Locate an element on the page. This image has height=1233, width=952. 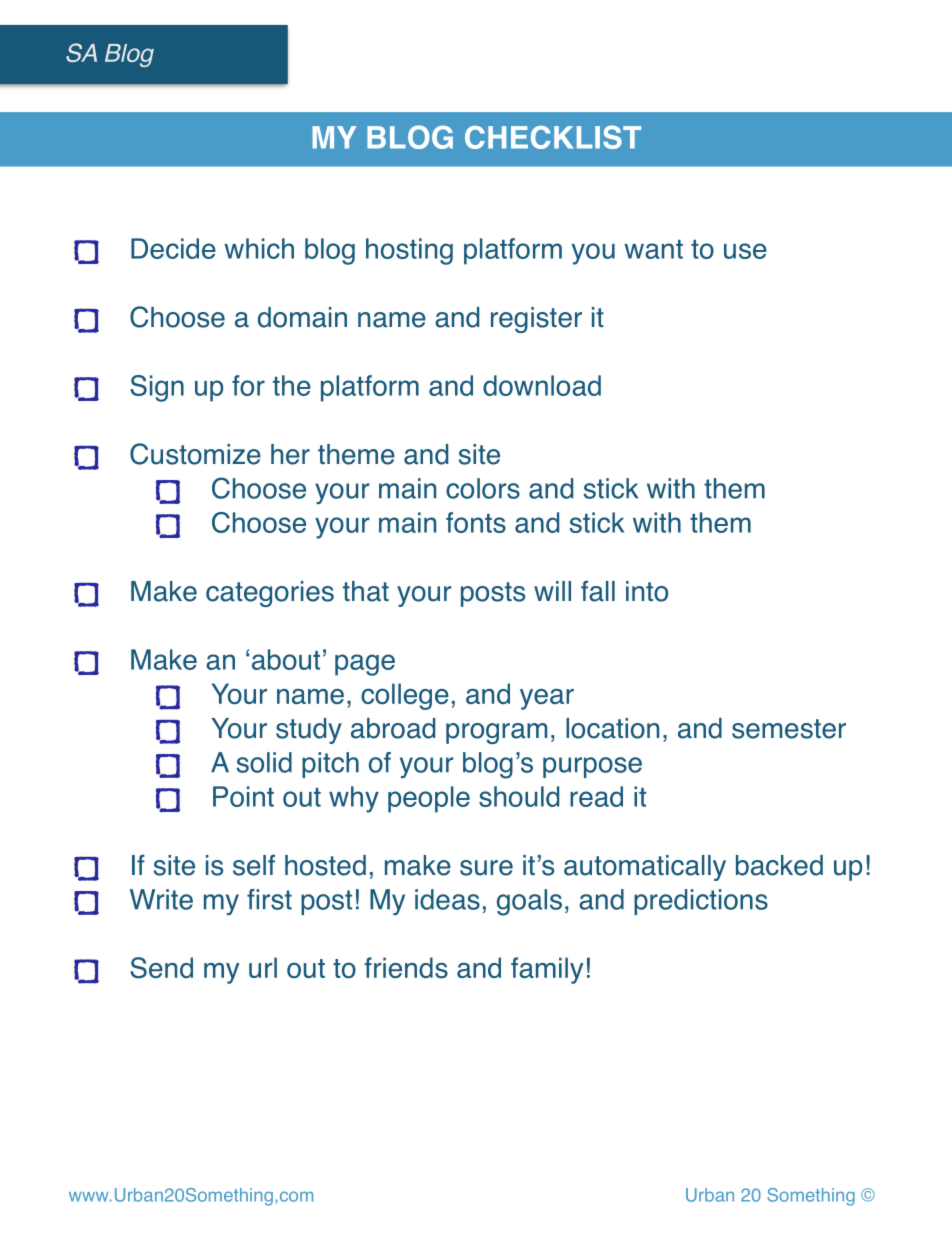
which is located at coordinates (259, 248).
